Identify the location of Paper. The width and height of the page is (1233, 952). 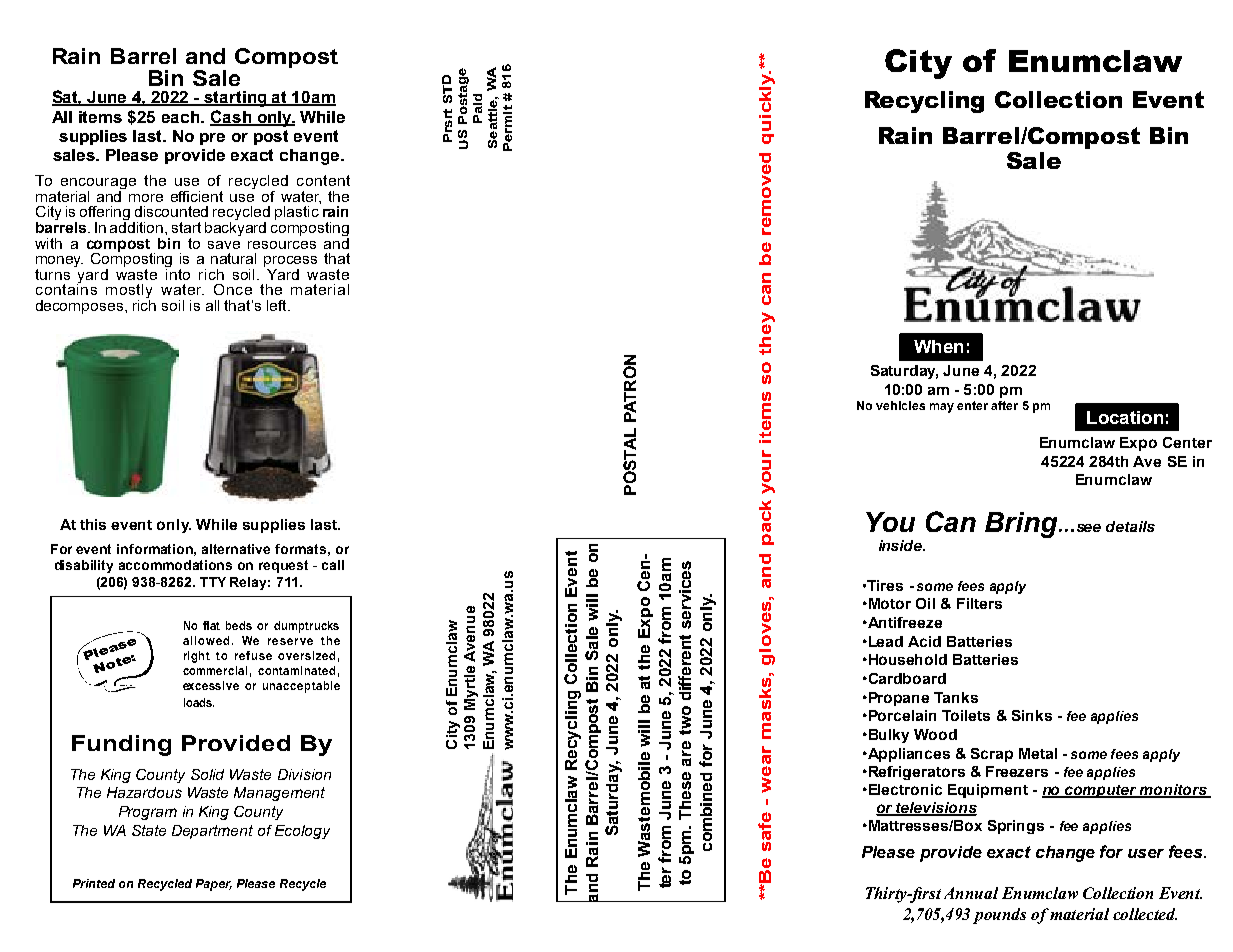
(214, 885).
